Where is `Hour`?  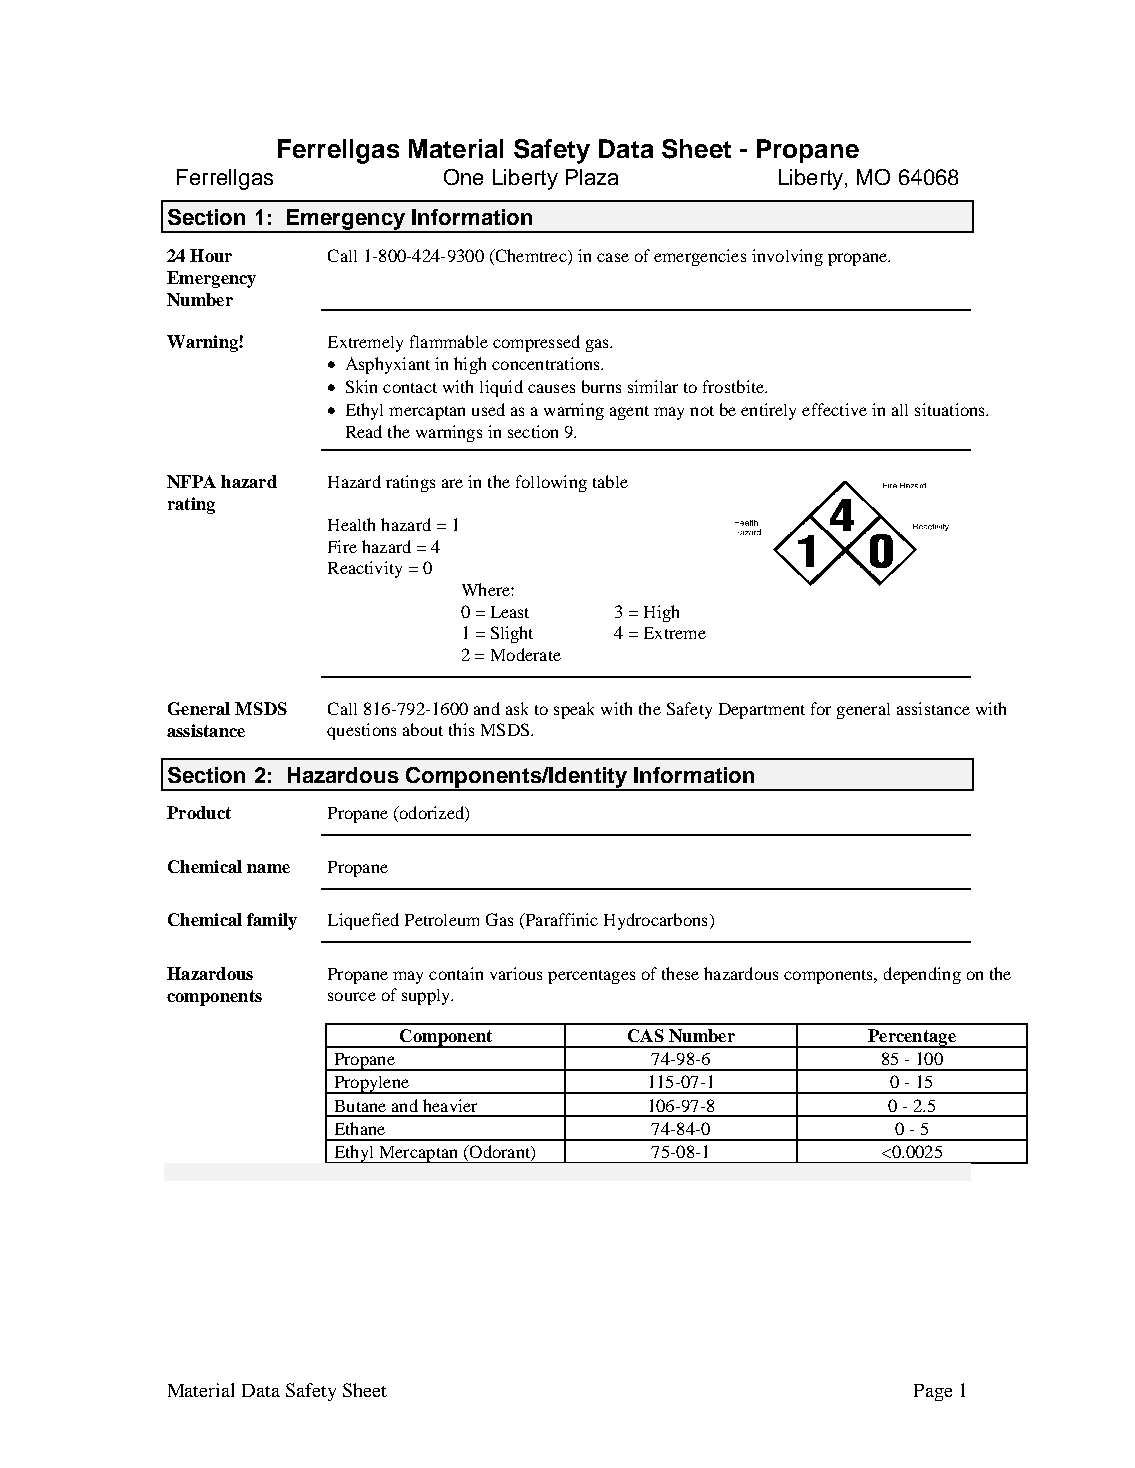 Hour is located at coordinates (211, 255).
